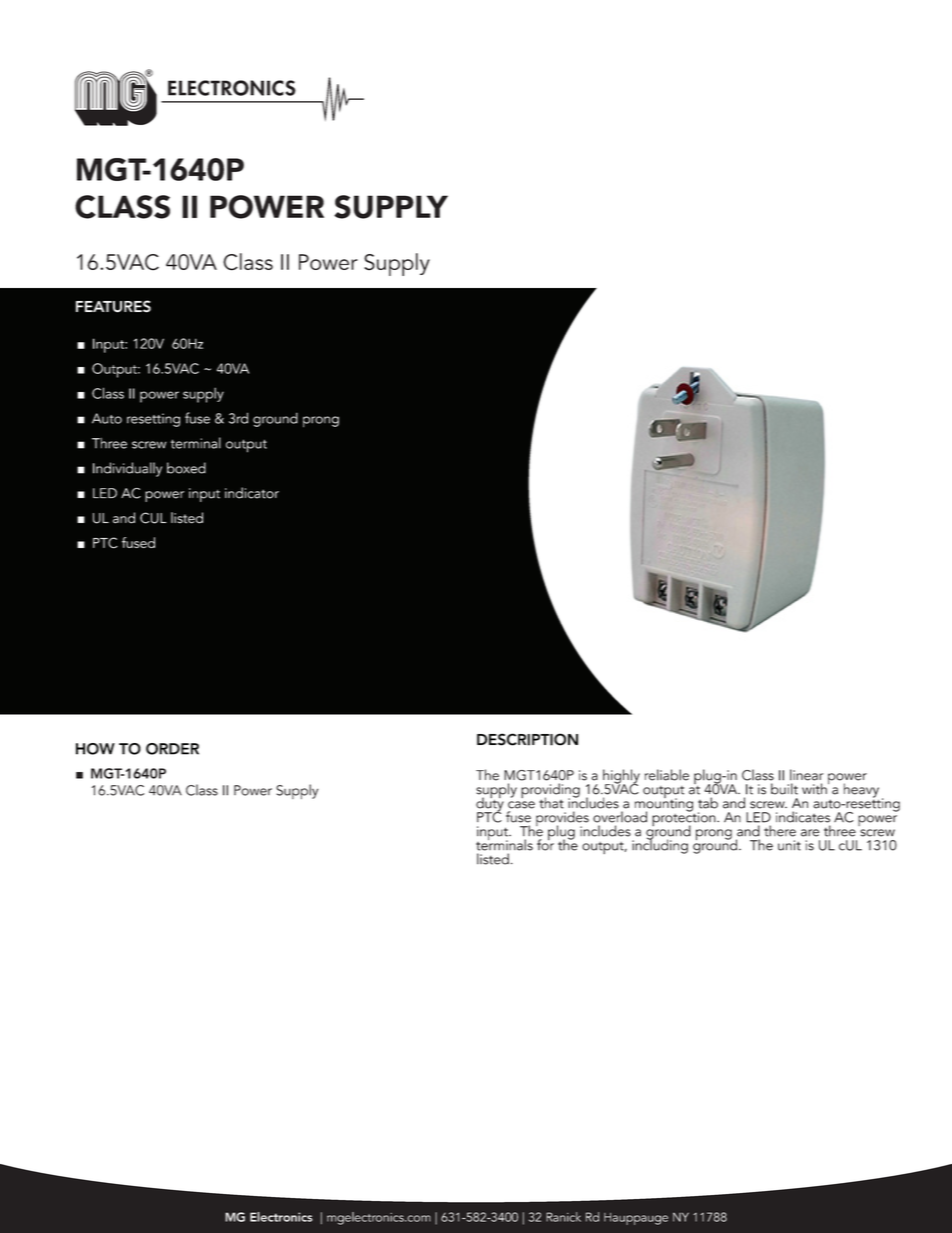 The image size is (952, 1233). I want to click on boxed, so click(186, 468).
